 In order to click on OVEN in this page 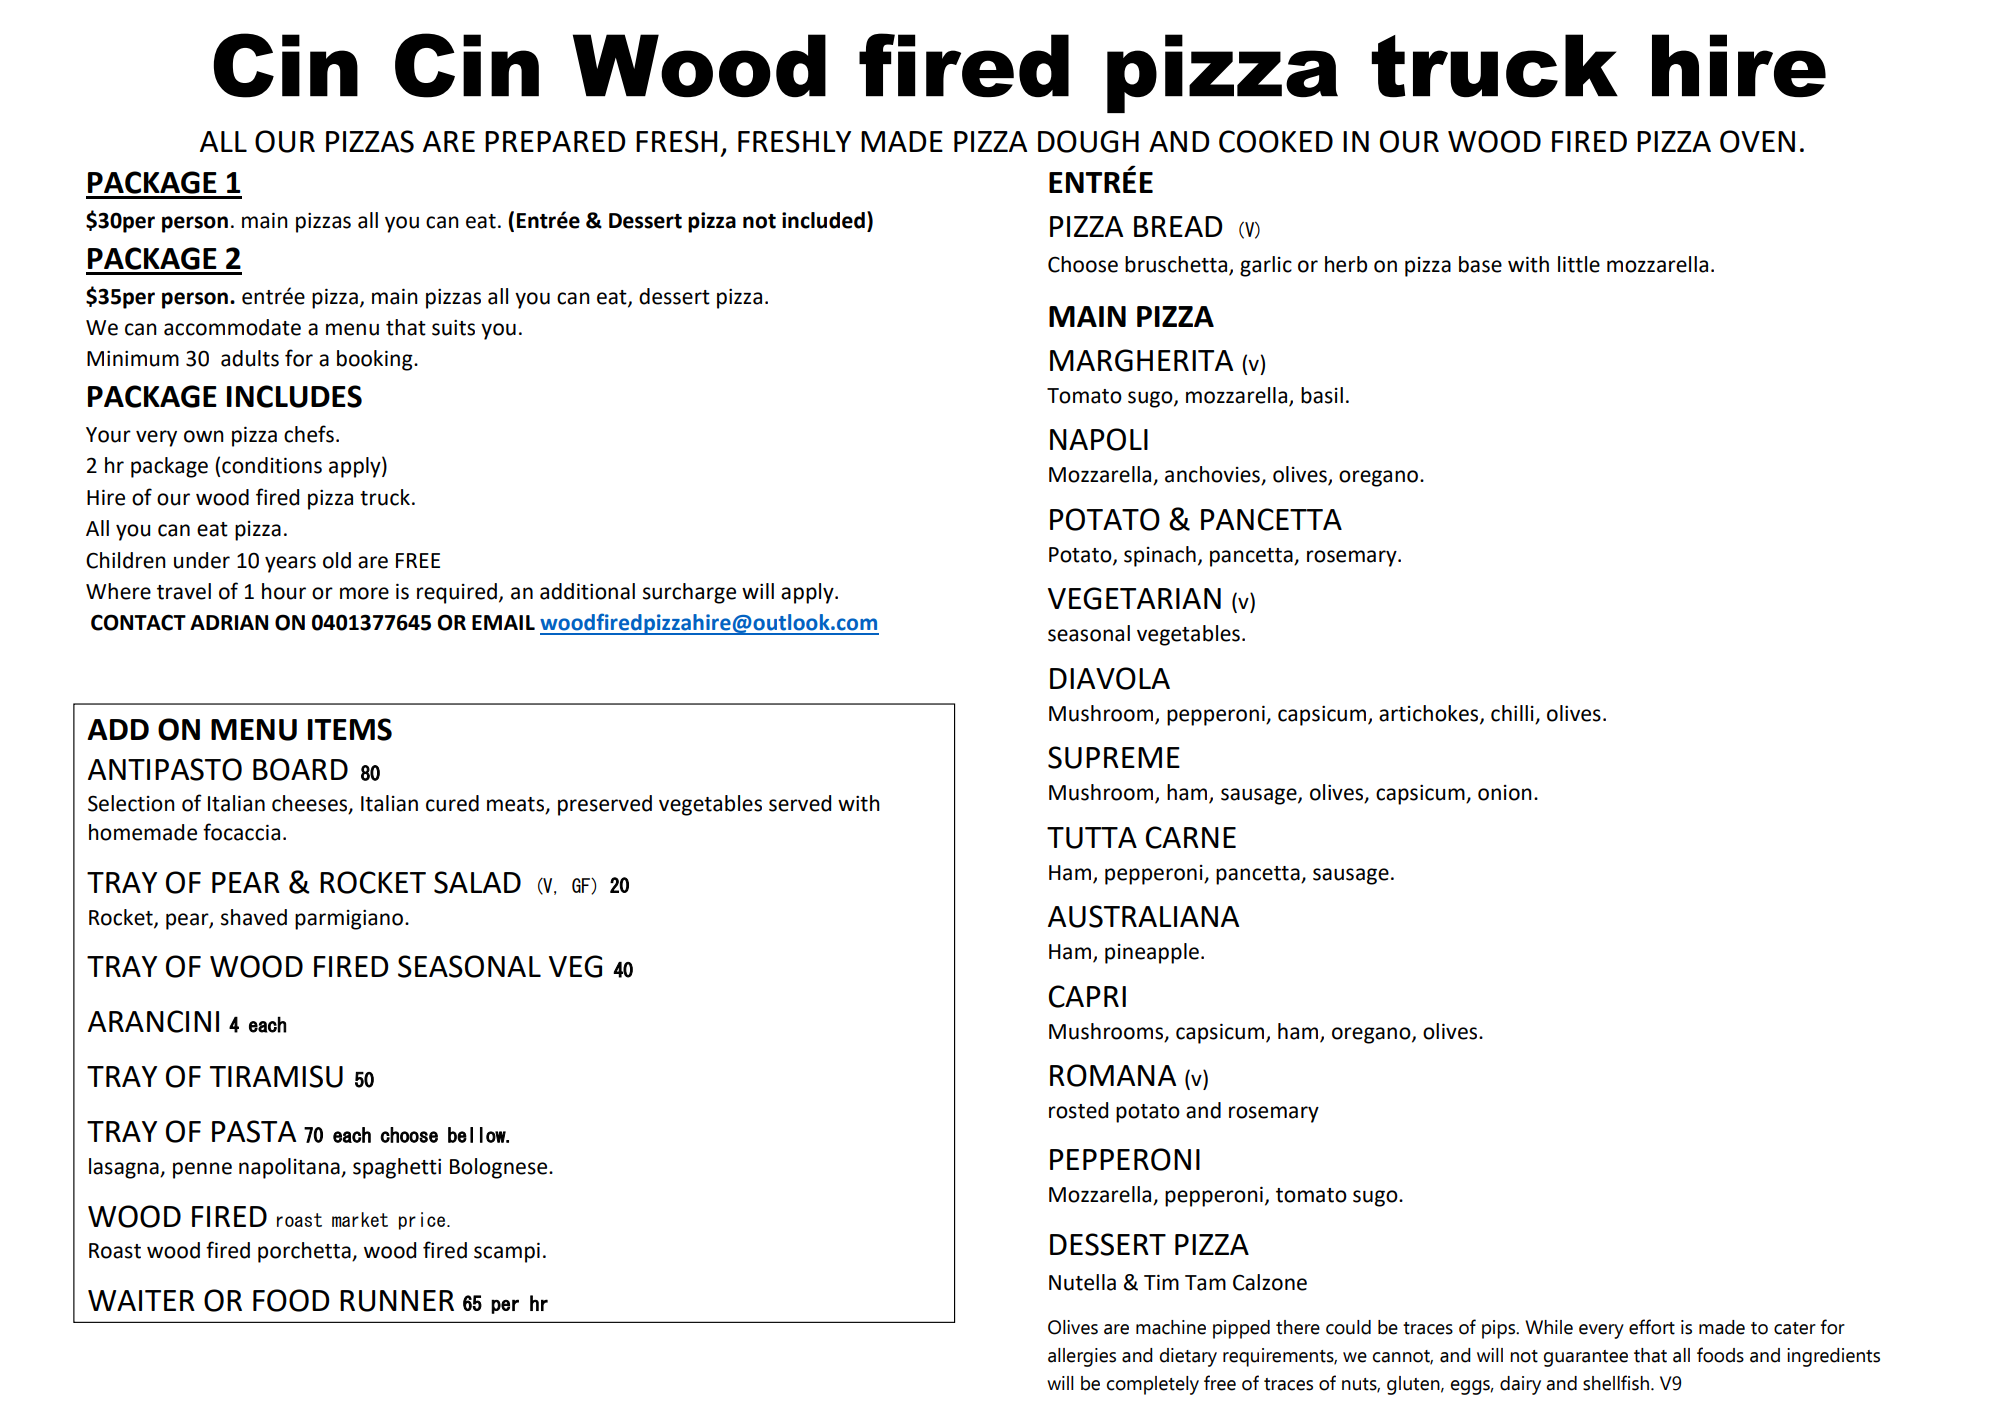, I will do `click(1757, 141)`.
